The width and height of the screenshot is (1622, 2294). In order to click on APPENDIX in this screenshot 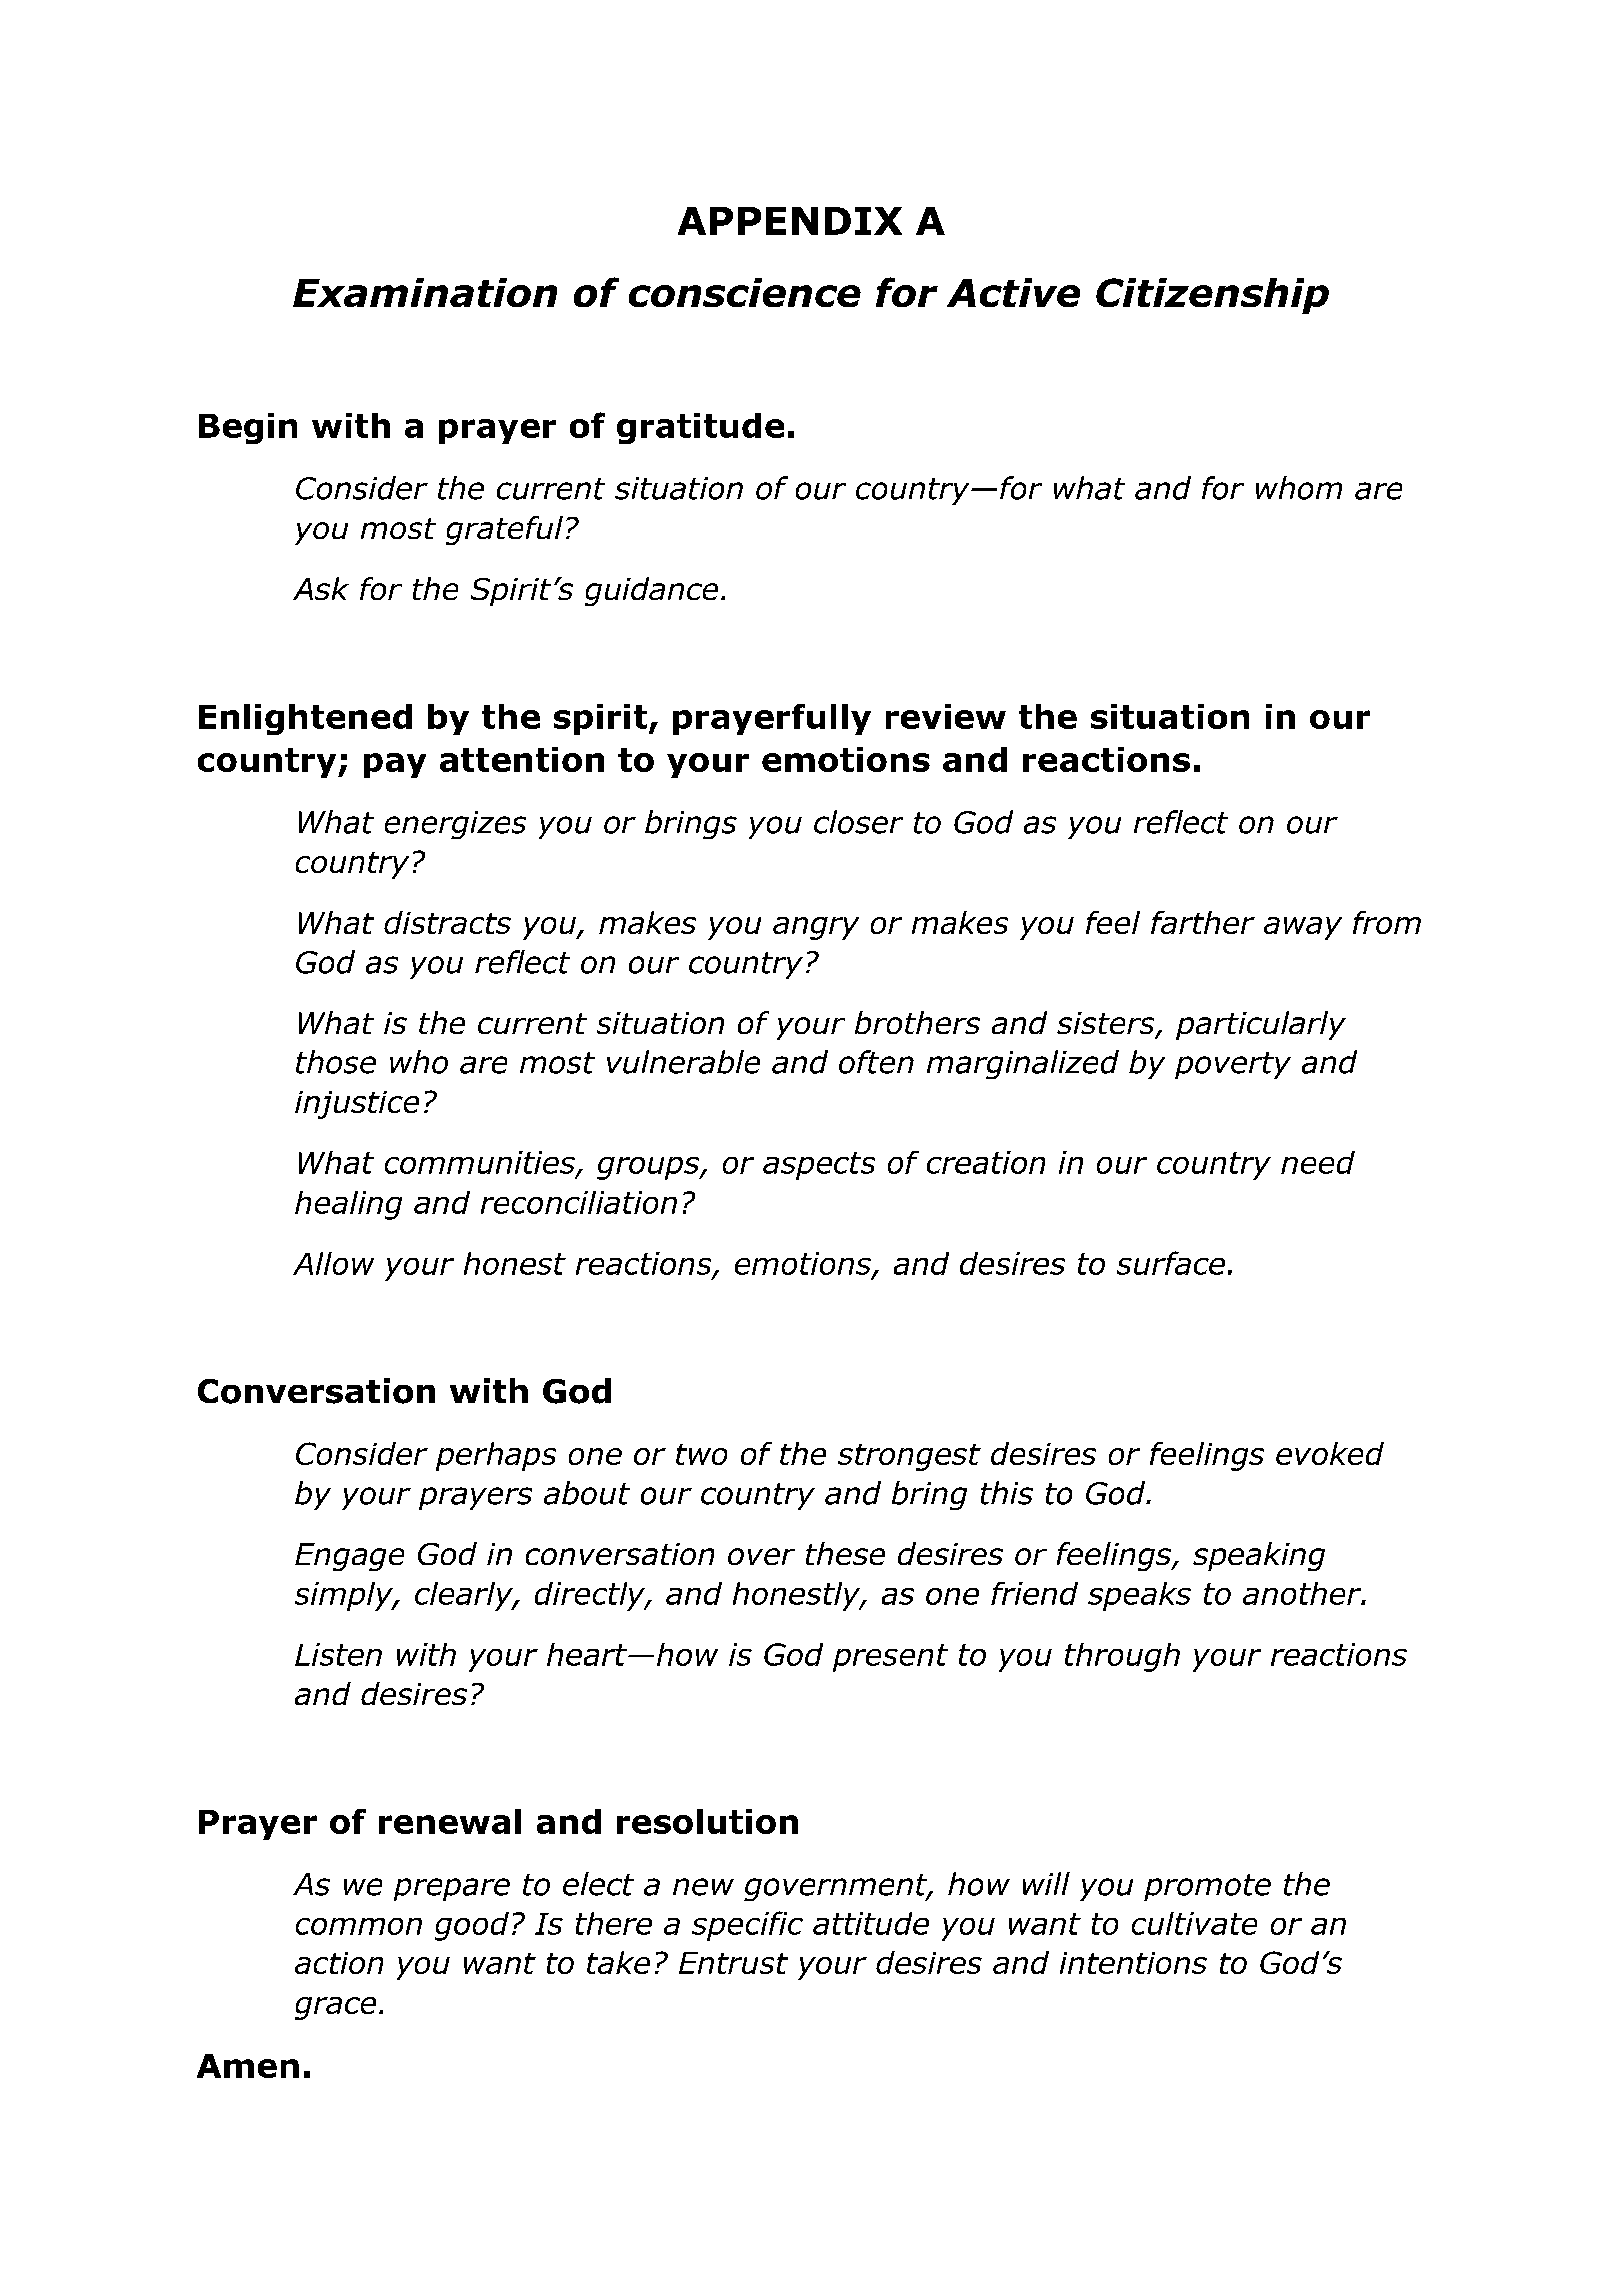, I will do `click(790, 221)`.
